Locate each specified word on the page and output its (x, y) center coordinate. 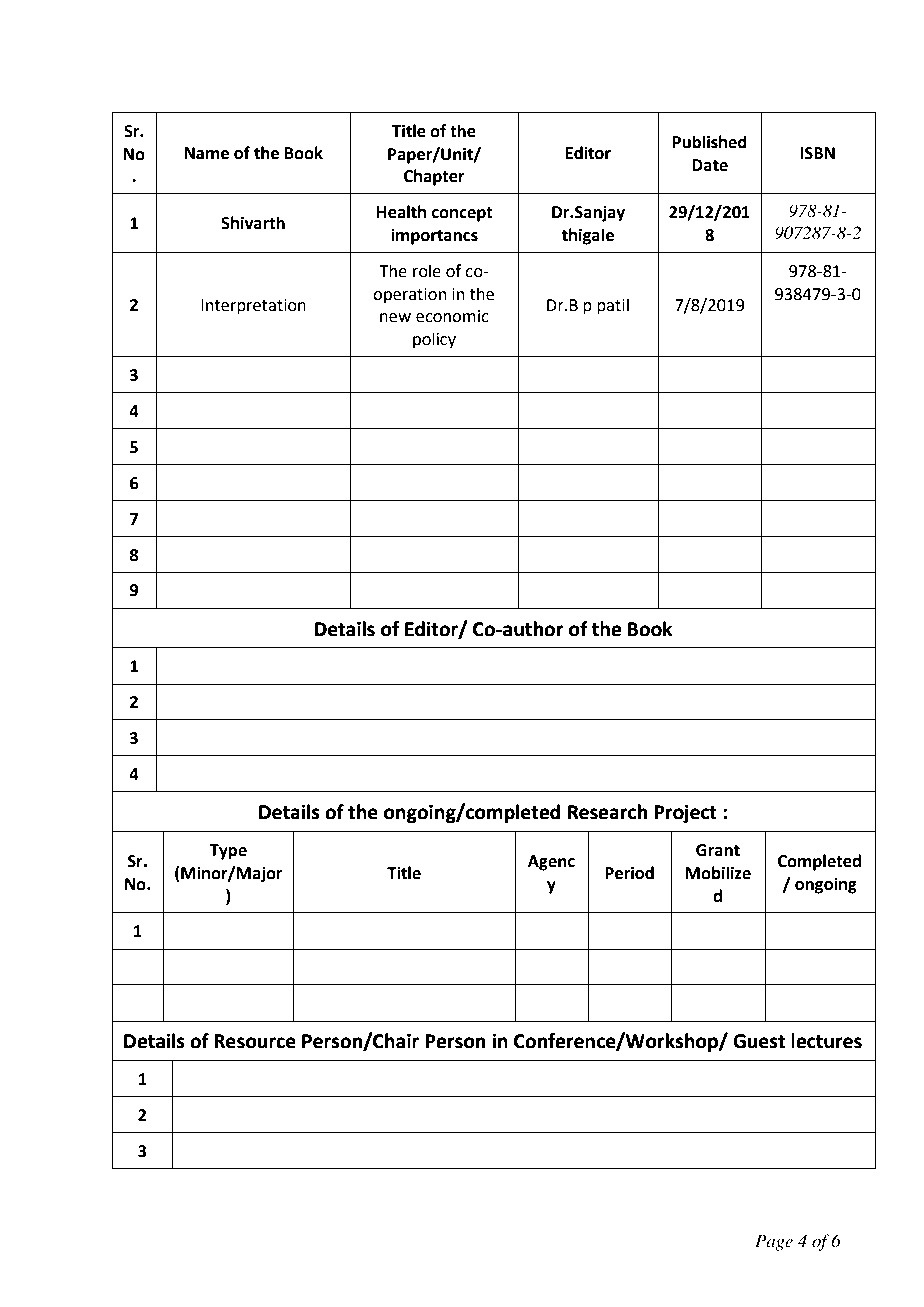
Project (685, 814)
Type (228, 852)
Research (607, 812)
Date (710, 165)
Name (207, 153)
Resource (255, 1041)
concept (462, 214)
